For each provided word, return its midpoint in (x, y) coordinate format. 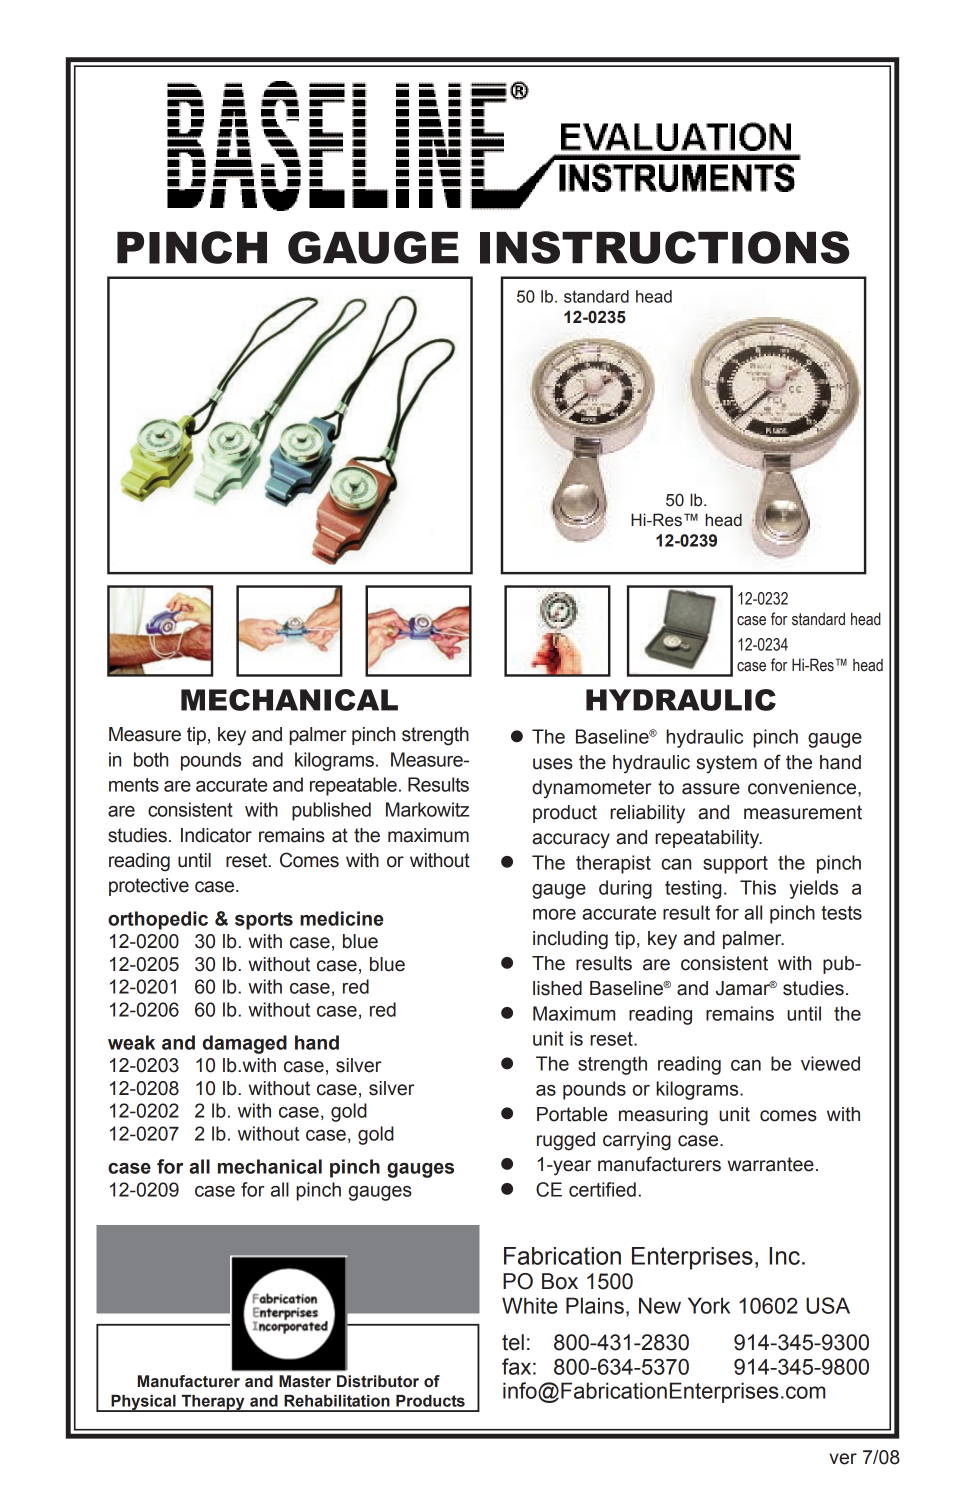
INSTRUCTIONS (665, 247)
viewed (830, 1063)
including (570, 940)
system (726, 764)
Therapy (213, 1403)
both (151, 759)
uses (553, 764)
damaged (245, 1044)
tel (513, 1342)
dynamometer (592, 789)
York (709, 1305)
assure (711, 789)
